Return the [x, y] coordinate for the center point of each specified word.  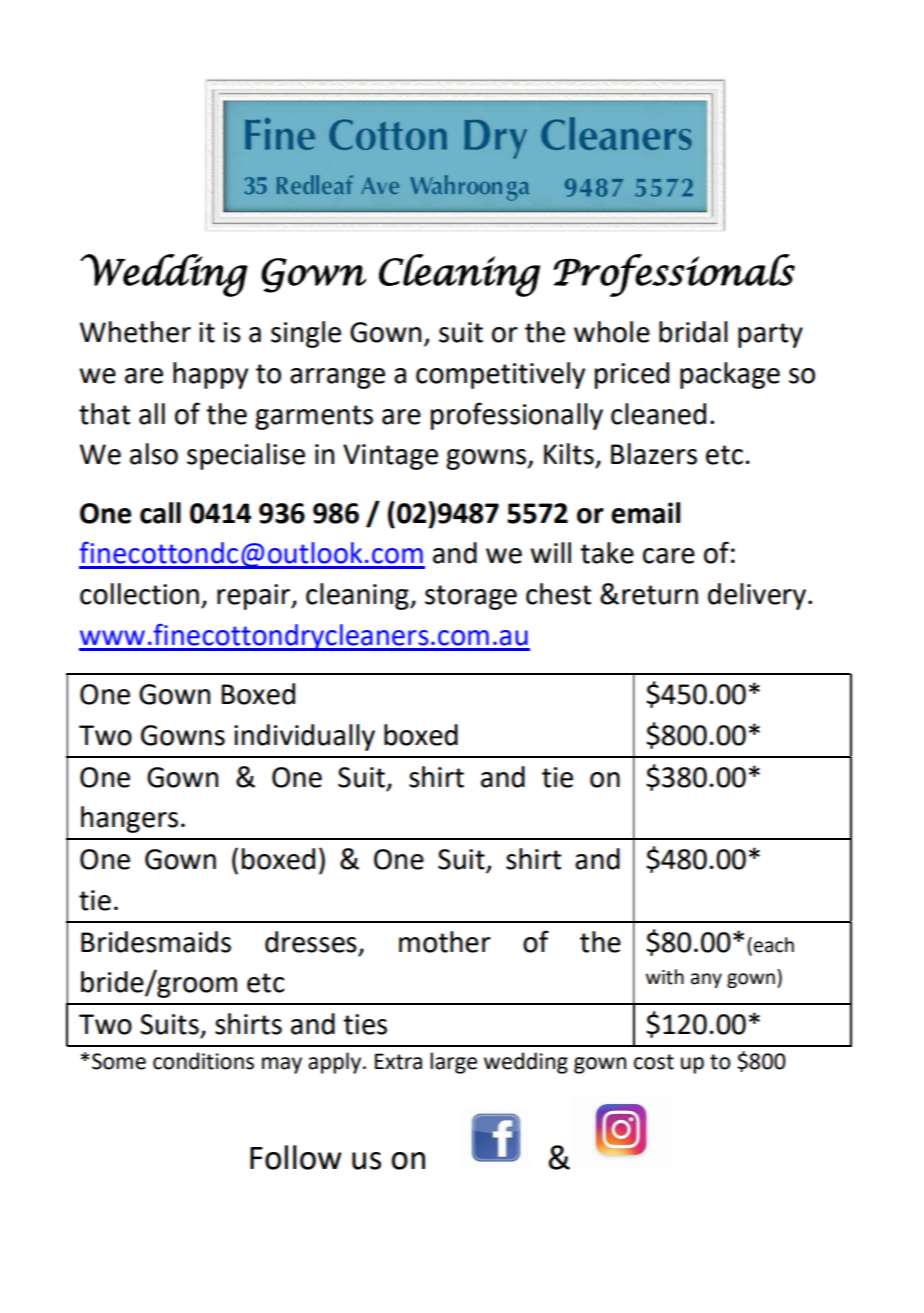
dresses [311, 942]
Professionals [674, 275]
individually [304, 737]
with [665, 977]
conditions [203, 1061]
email [645, 513]
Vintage [390, 457]
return [660, 595]
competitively [500, 375]
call [160, 513]
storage [471, 597]
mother [445, 942]
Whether [135, 332]
